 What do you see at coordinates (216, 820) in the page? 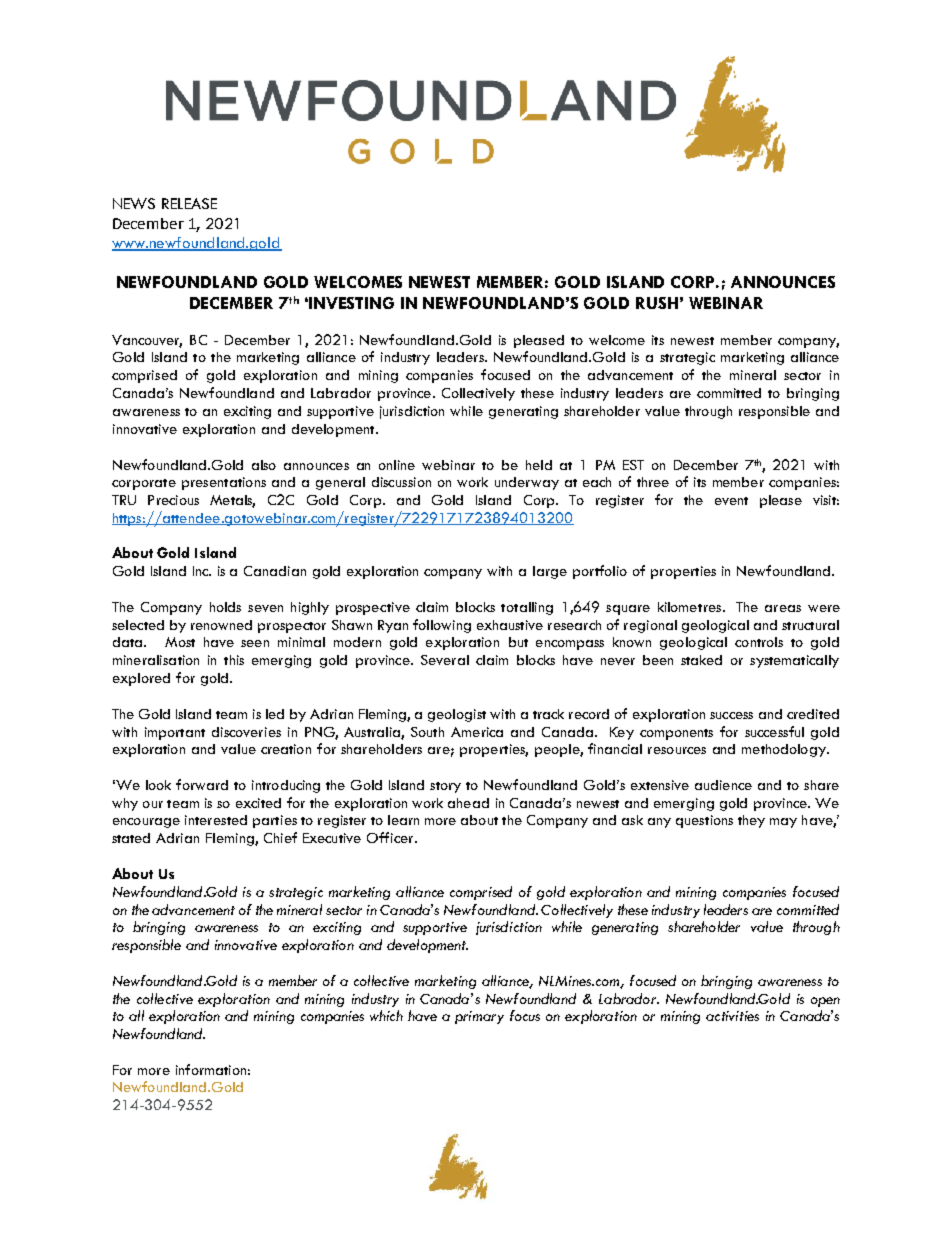
I see `interested` at bounding box center [216, 820].
